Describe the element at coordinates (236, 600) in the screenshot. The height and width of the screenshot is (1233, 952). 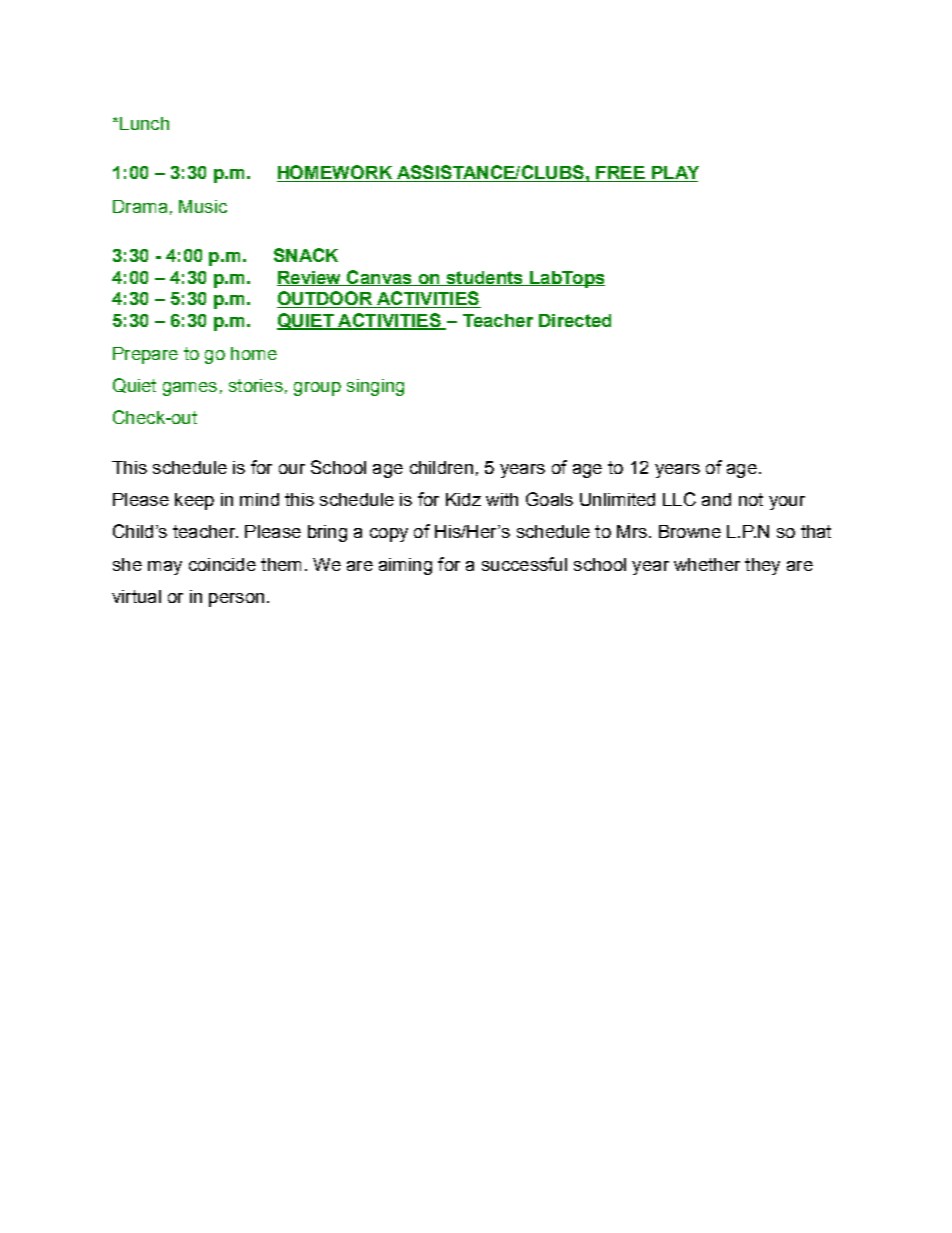
I see `person` at that location.
